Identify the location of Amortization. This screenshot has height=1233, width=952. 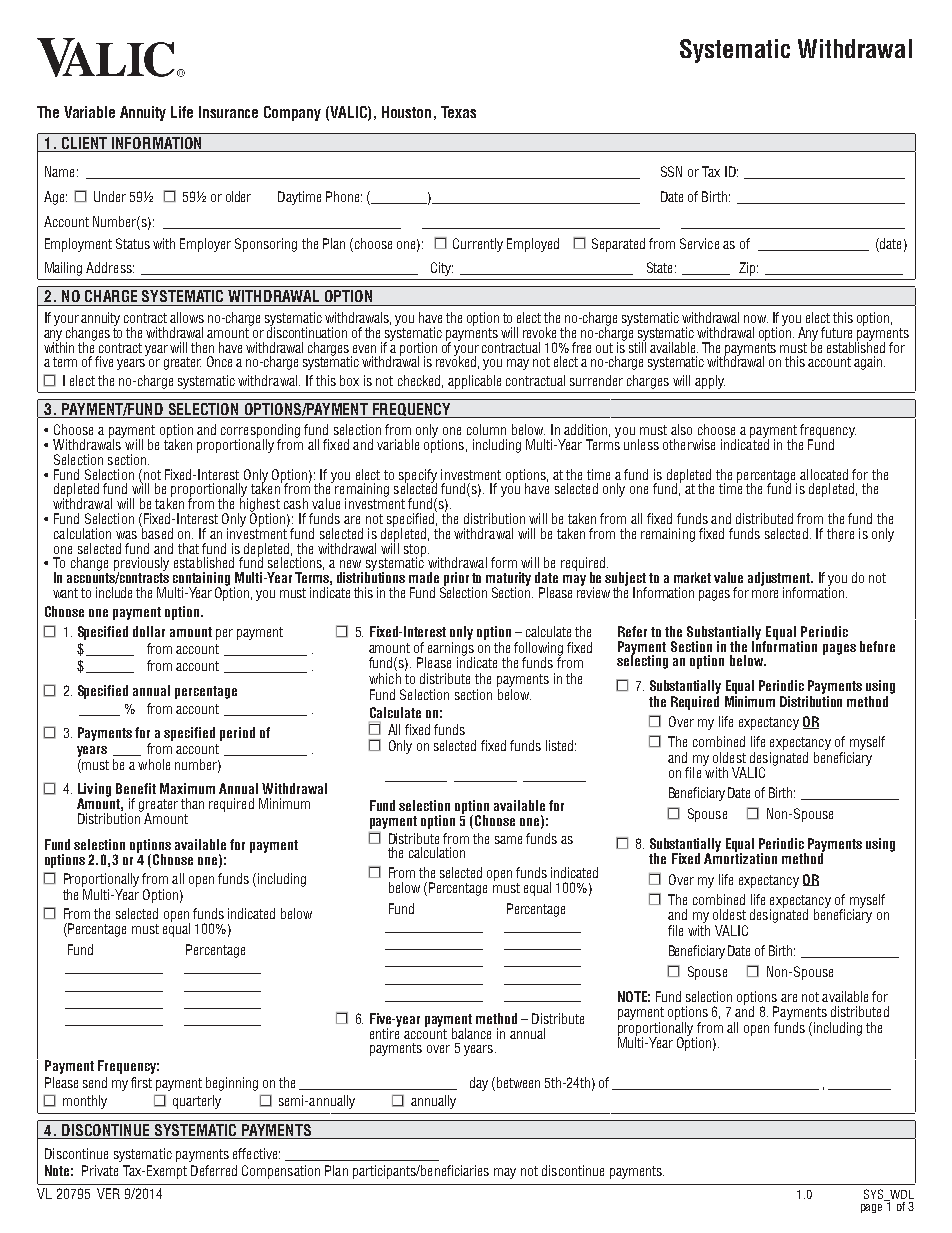
(740, 857).
